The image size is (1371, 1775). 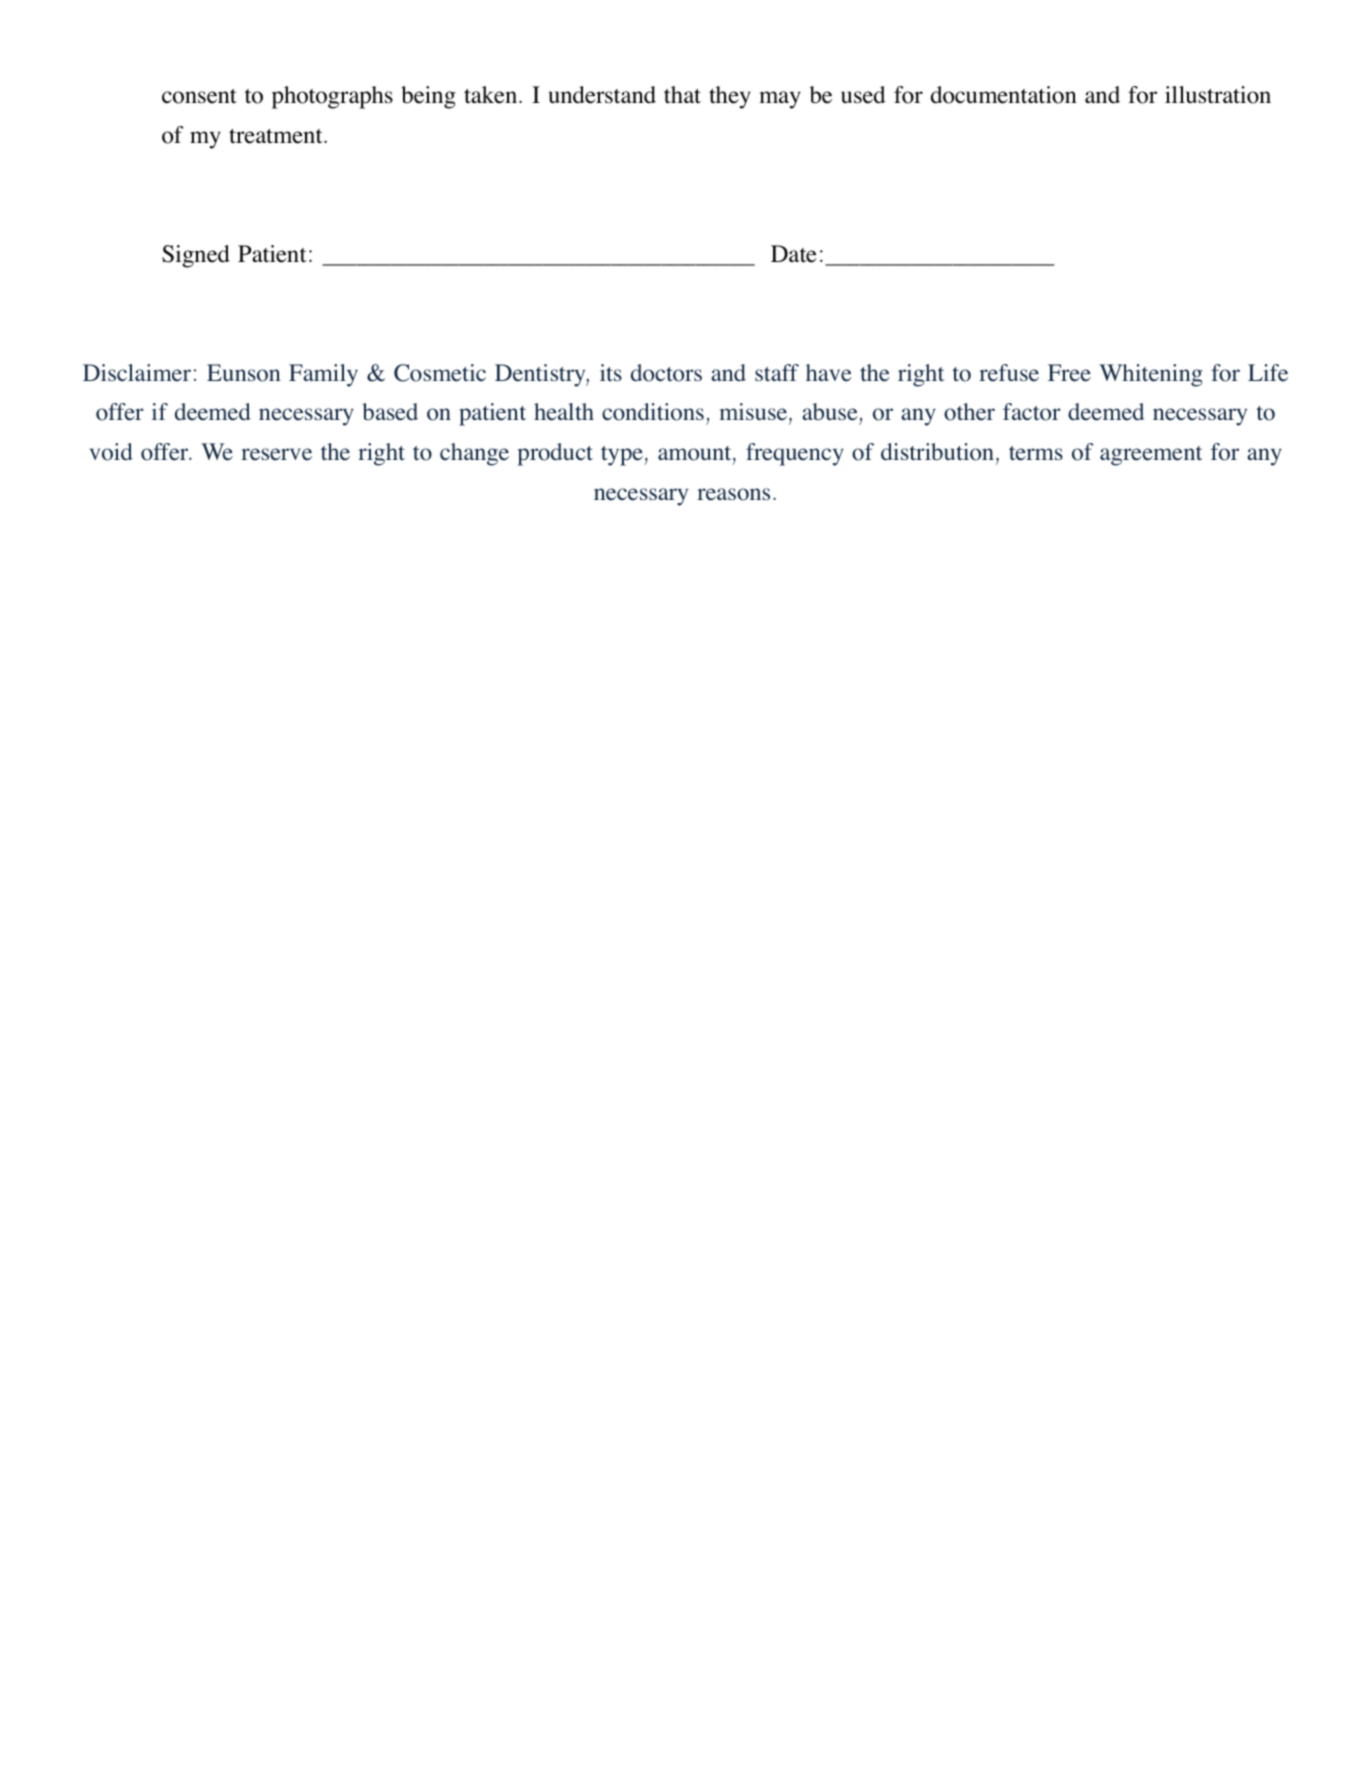 I want to click on documentation, so click(x=1004, y=95).
